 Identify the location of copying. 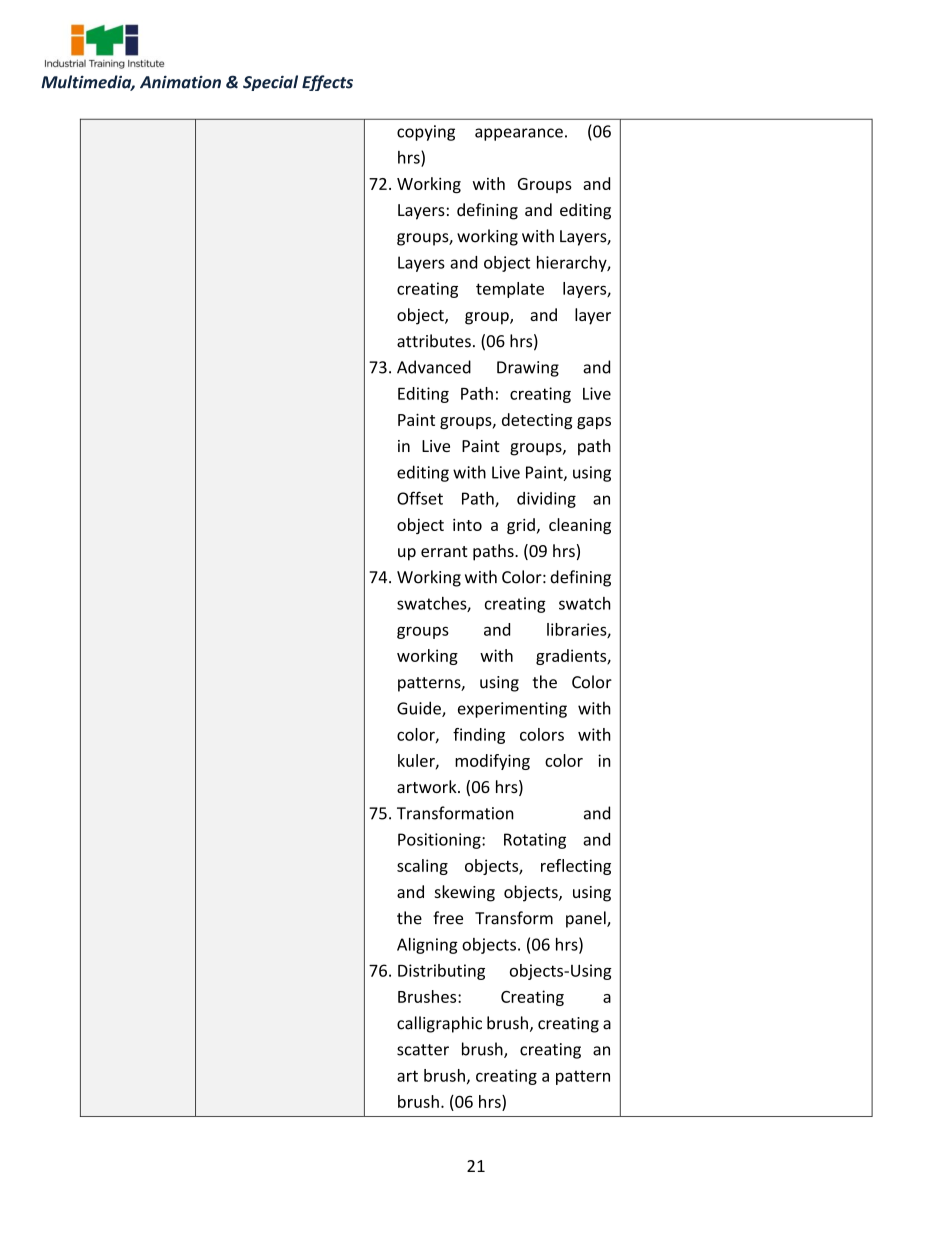
(426, 133).
